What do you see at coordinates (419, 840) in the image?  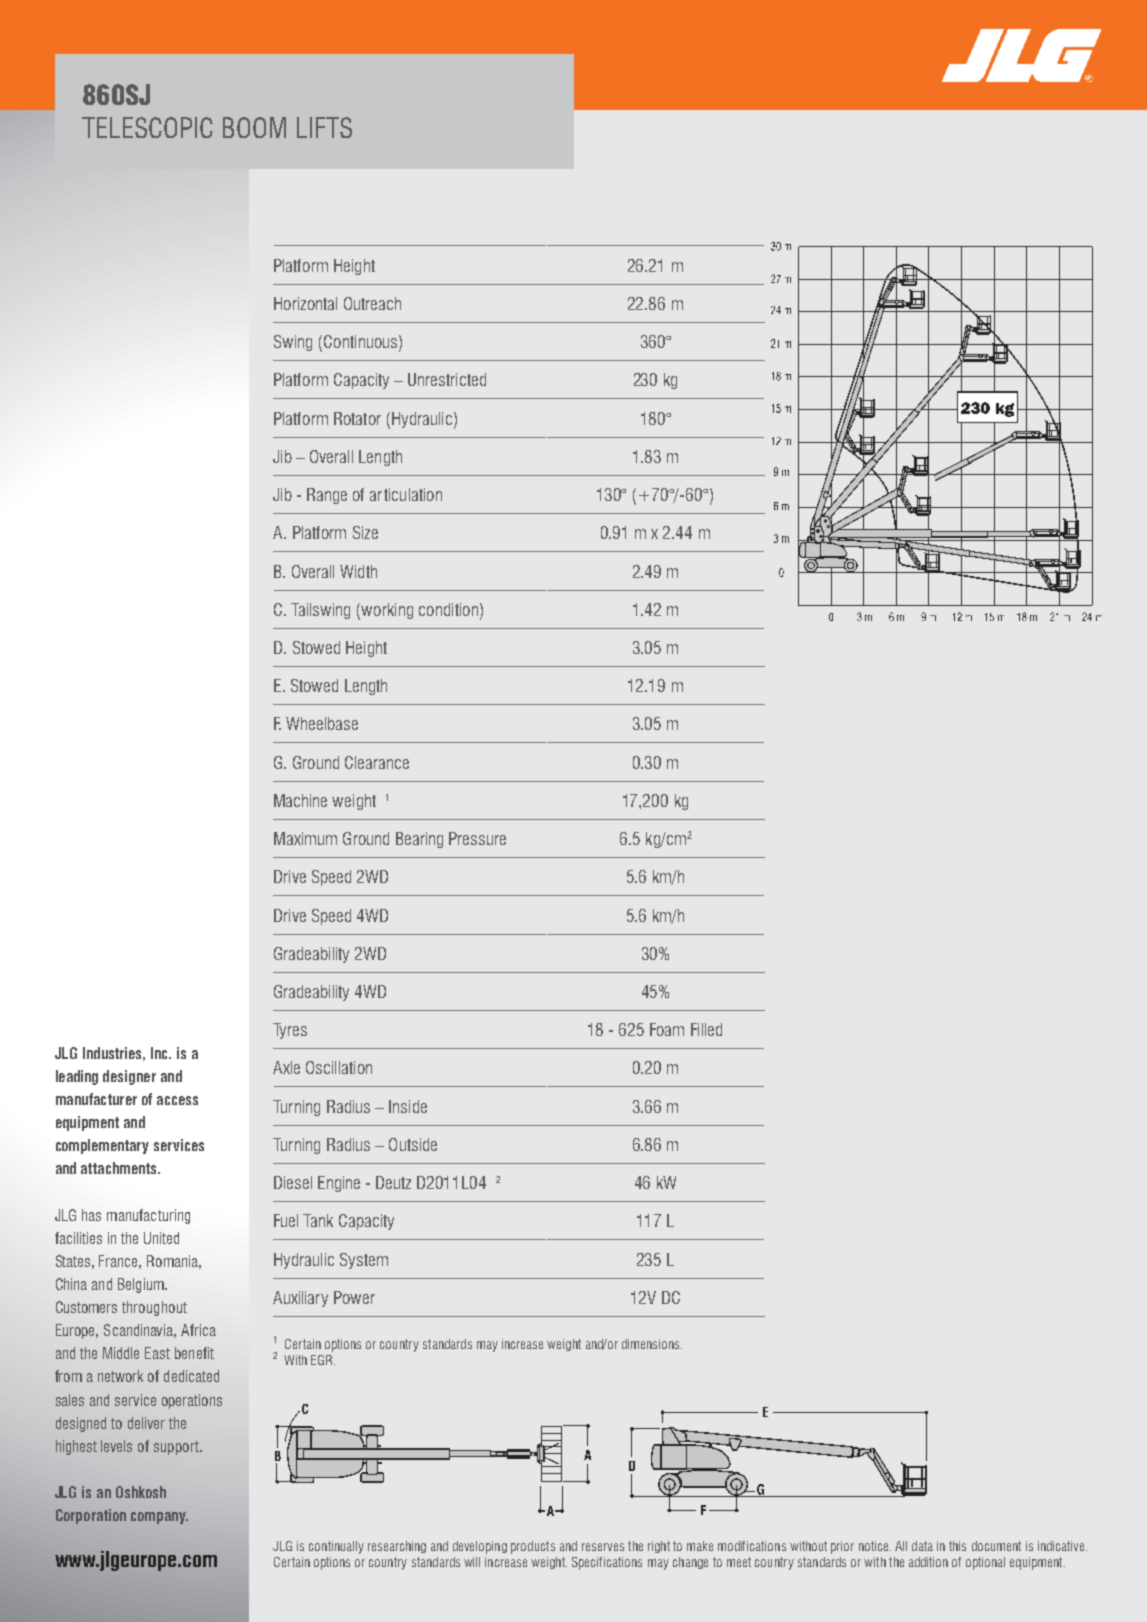 I see `Bearing` at bounding box center [419, 840].
